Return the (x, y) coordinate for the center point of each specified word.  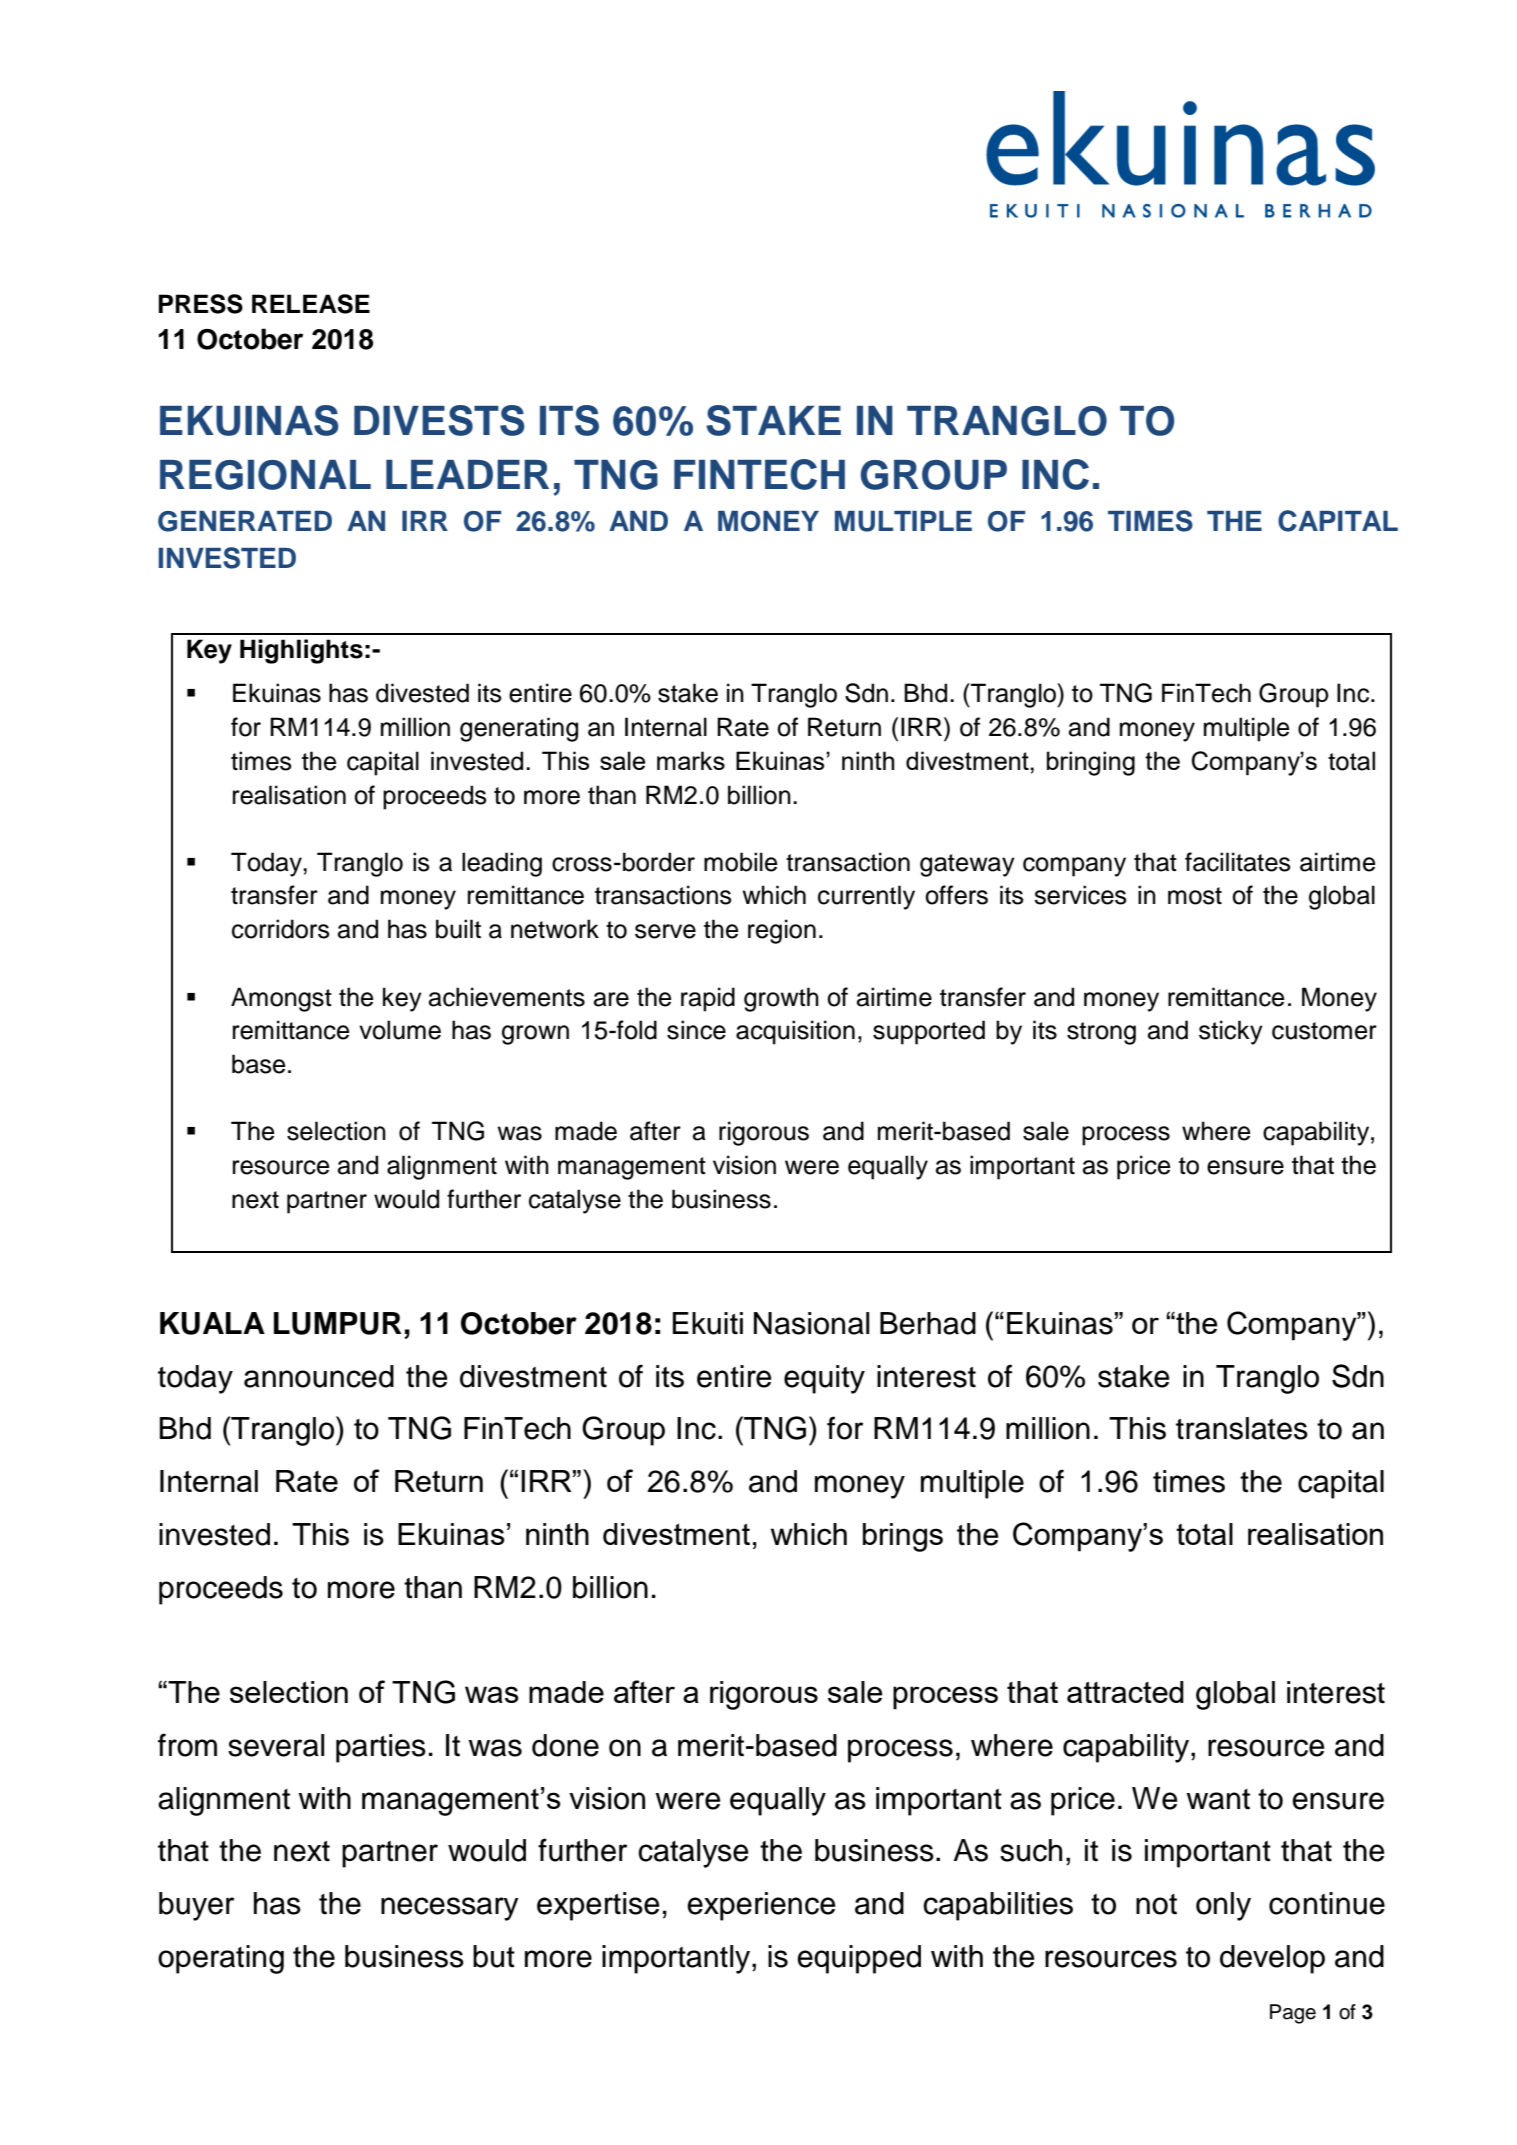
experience (761, 1906)
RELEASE (311, 304)
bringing (1091, 763)
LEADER (467, 474)
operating (221, 1959)
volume (400, 1030)
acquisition (795, 1032)
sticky (1231, 1032)
